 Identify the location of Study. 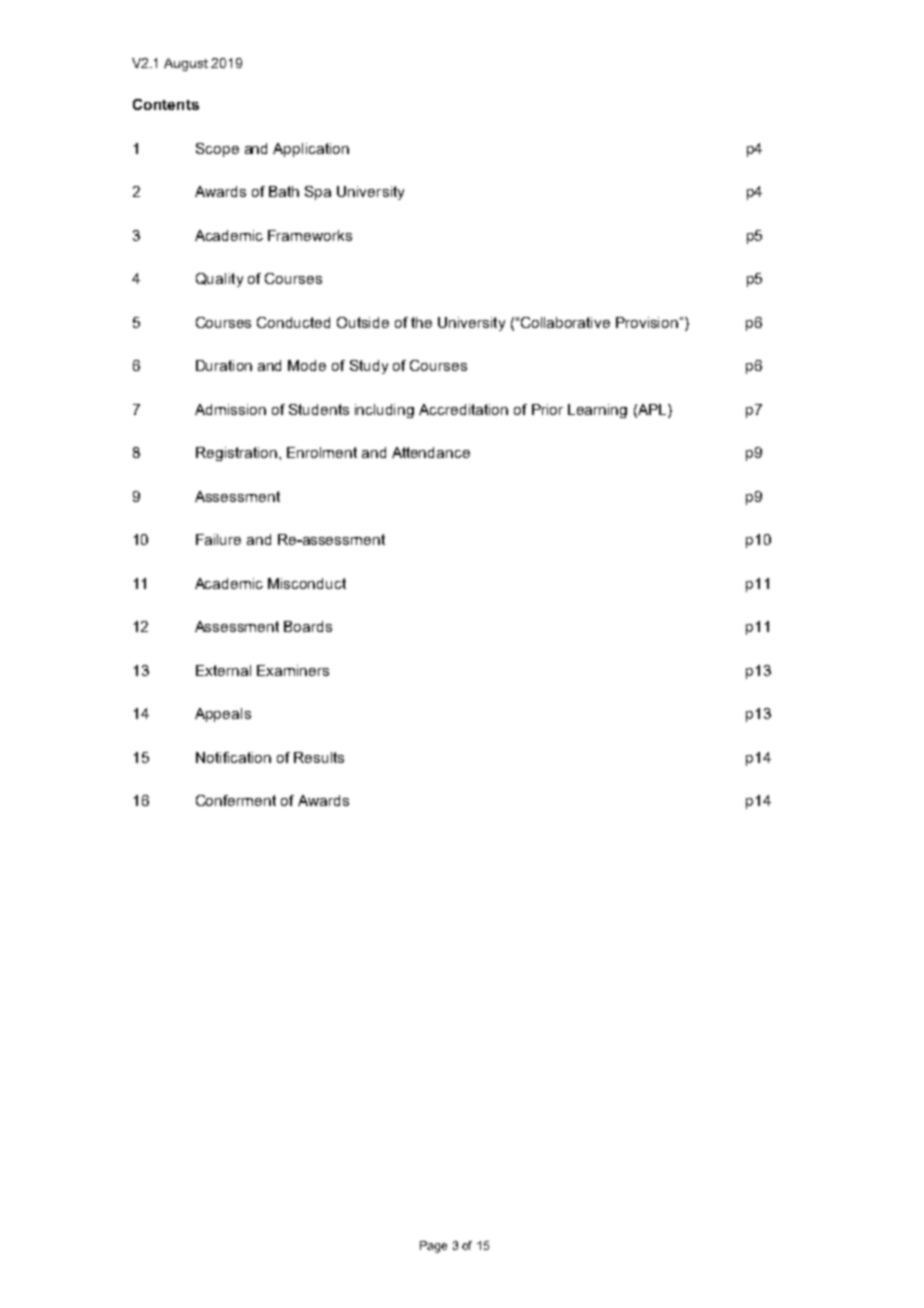
(369, 367).
